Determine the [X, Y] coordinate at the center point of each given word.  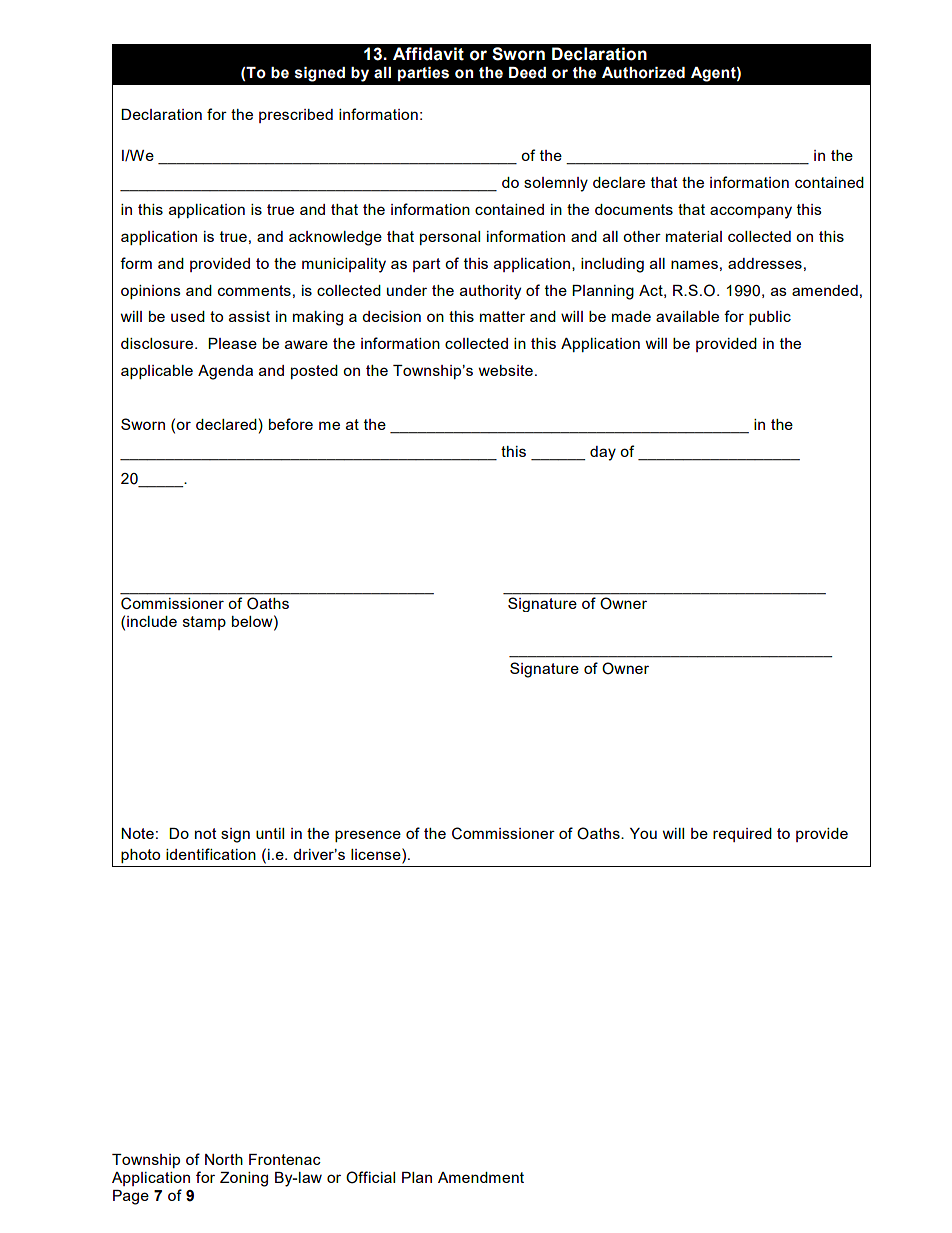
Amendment [481, 1177]
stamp [204, 623]
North [224, 1159]
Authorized [643, 73]
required [742, 835]
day [603, 453]
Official [370, 1177]
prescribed [296, 116]
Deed [527, 73]
